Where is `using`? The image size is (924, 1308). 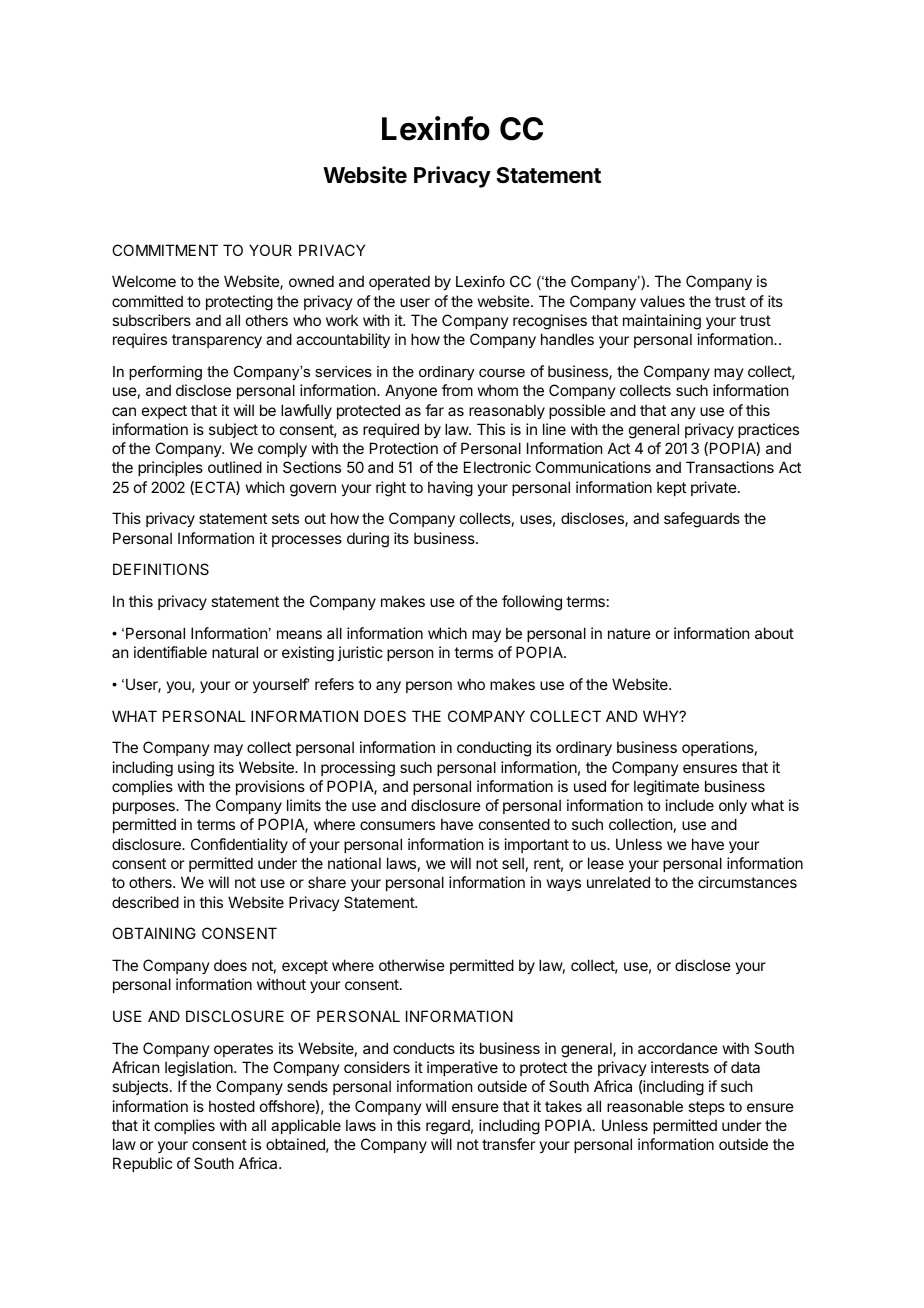 using is located at coordinates (196, 769).
